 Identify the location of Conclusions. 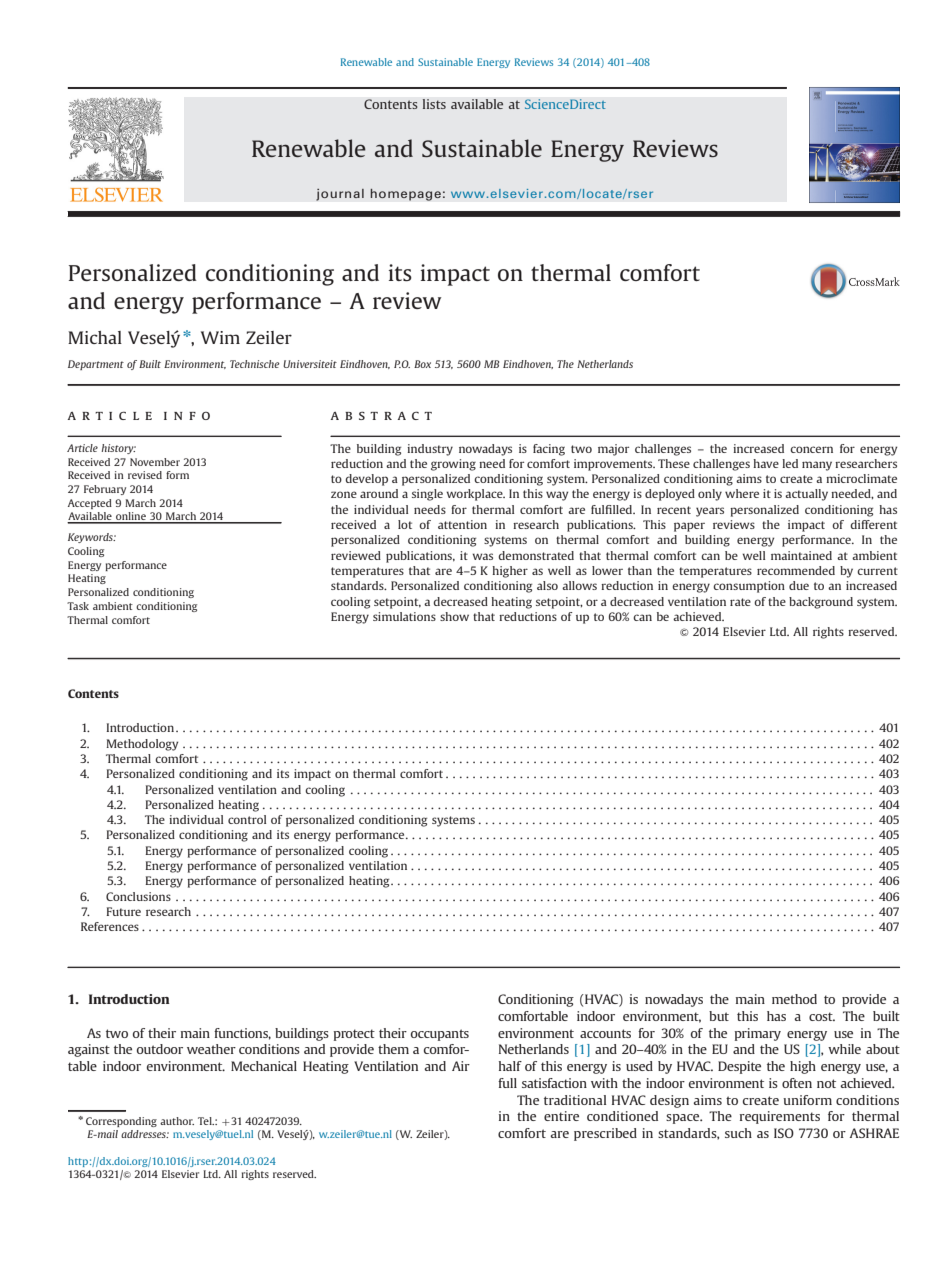
(138, 896).
